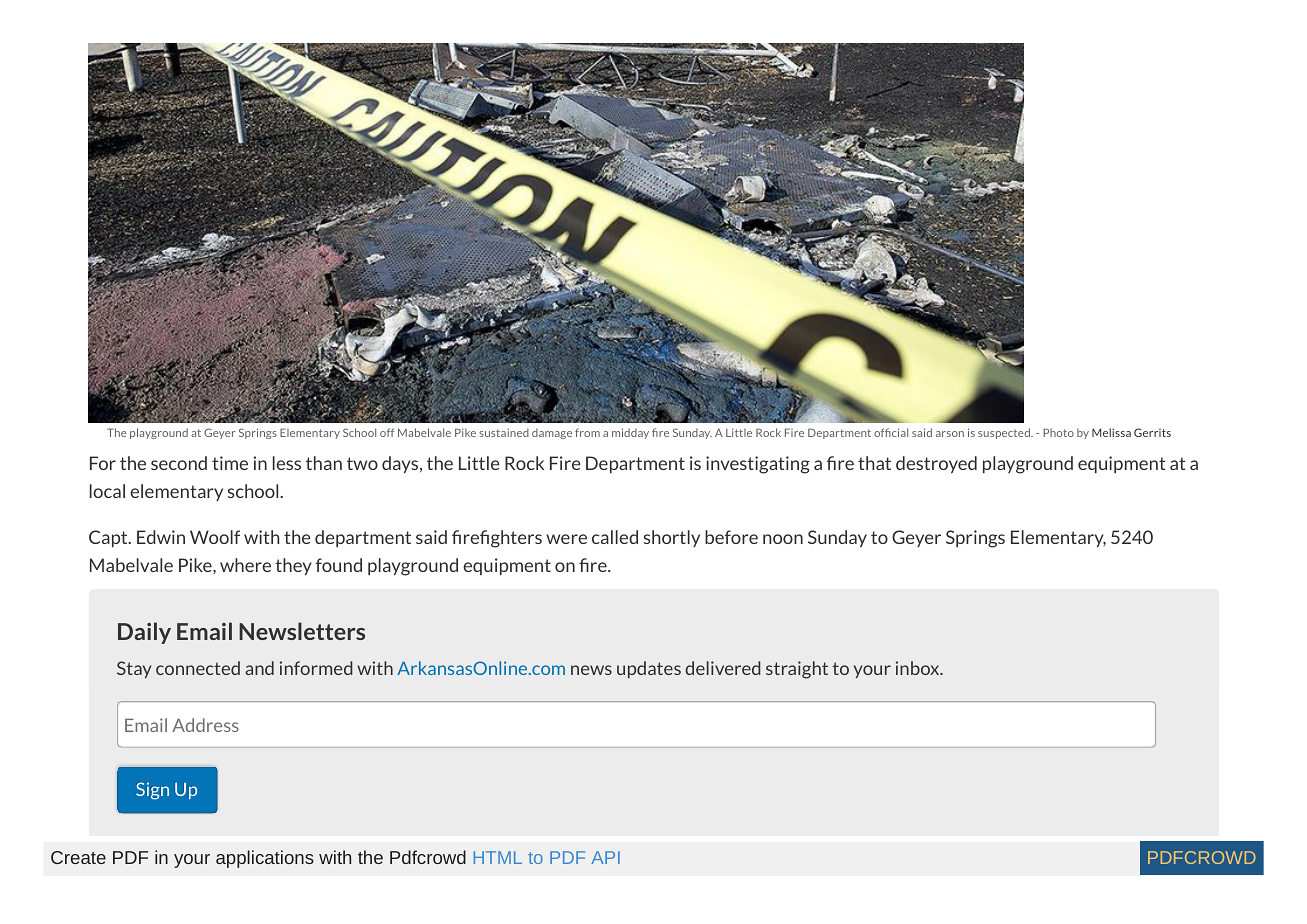  I want to click on updates, so click(649, 669).
